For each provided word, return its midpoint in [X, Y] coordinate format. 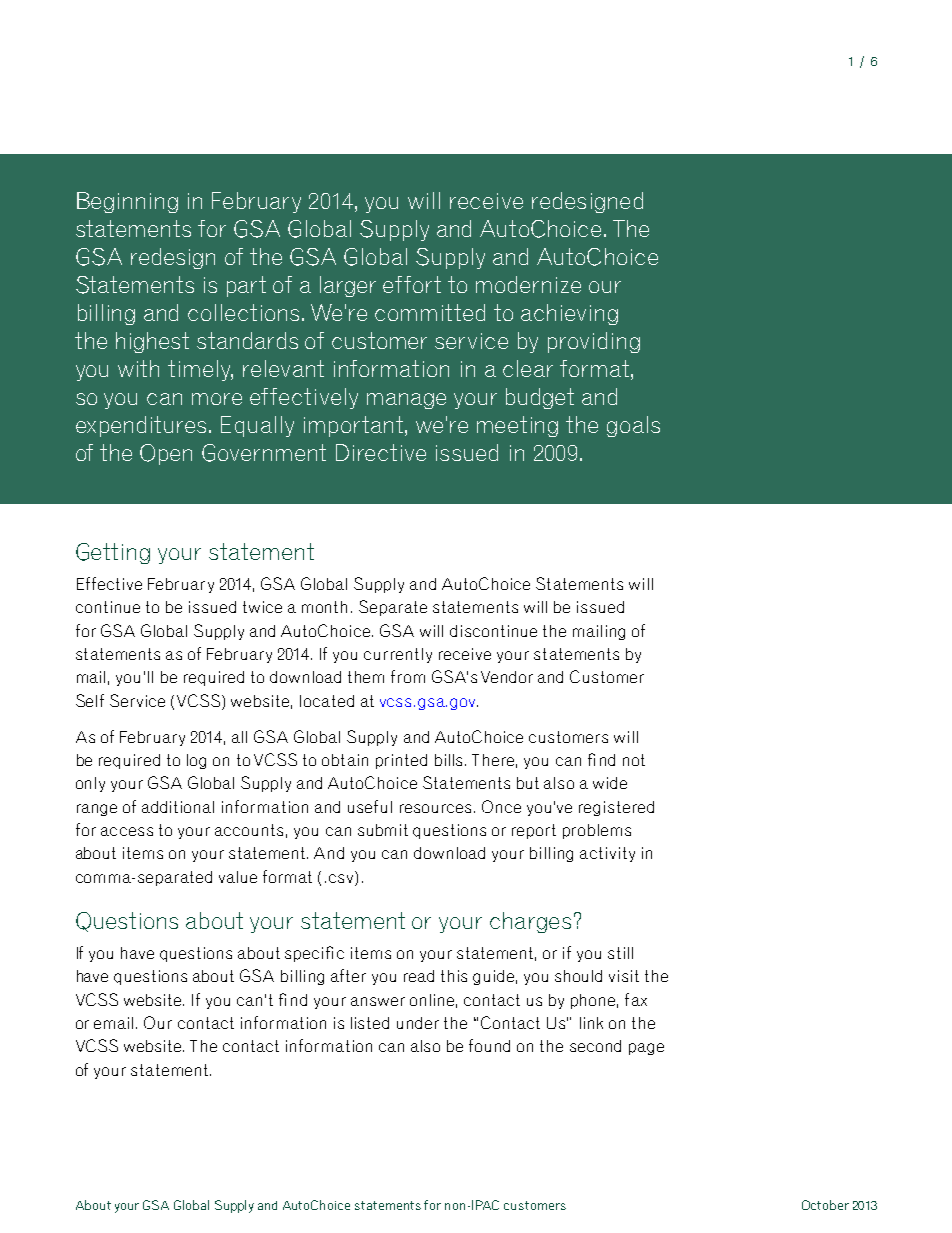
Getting [113, 553]
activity [607, 854]
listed [370, 1023]
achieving [569, 314]
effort [412, 284]
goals [633, 426]
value [238, 877]
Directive [381, 452]
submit [383, 830]
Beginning [127, 202]
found [489, 1045]
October [825, 1205]
